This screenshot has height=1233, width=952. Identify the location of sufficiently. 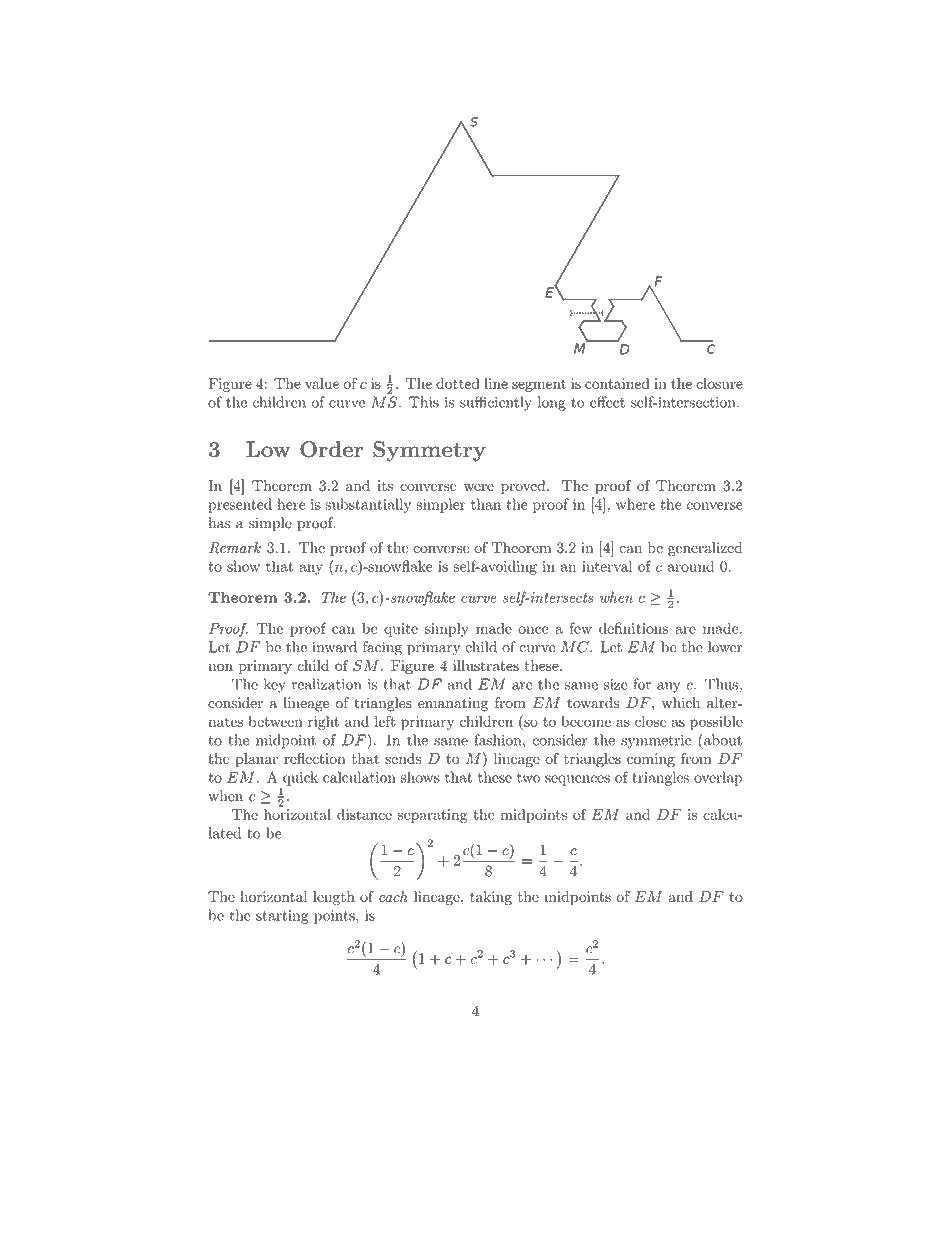
(496, 403).
